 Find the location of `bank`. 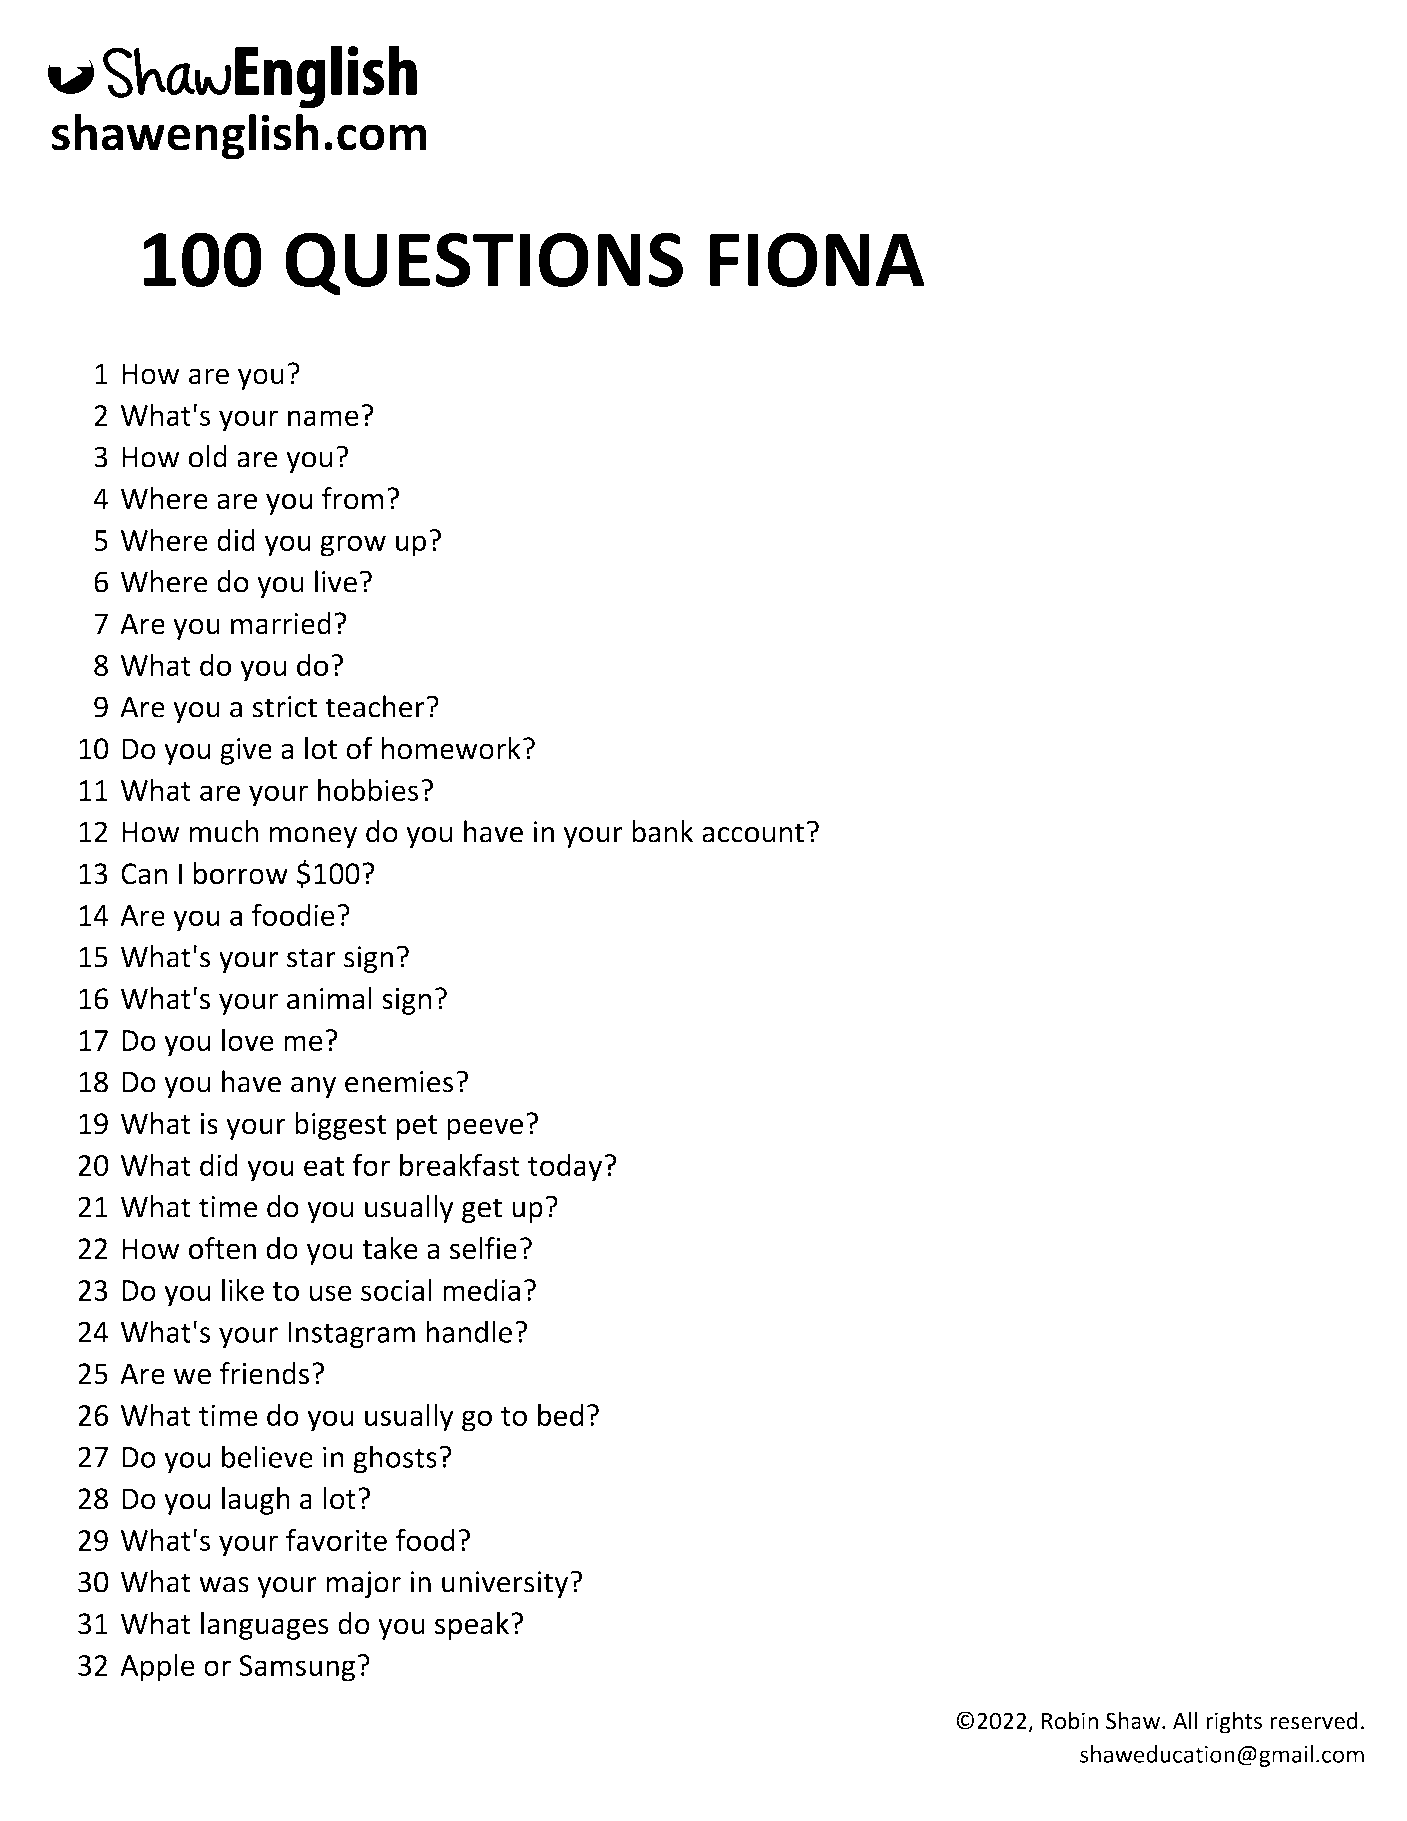

bank is located at coordinates (662, 831).
